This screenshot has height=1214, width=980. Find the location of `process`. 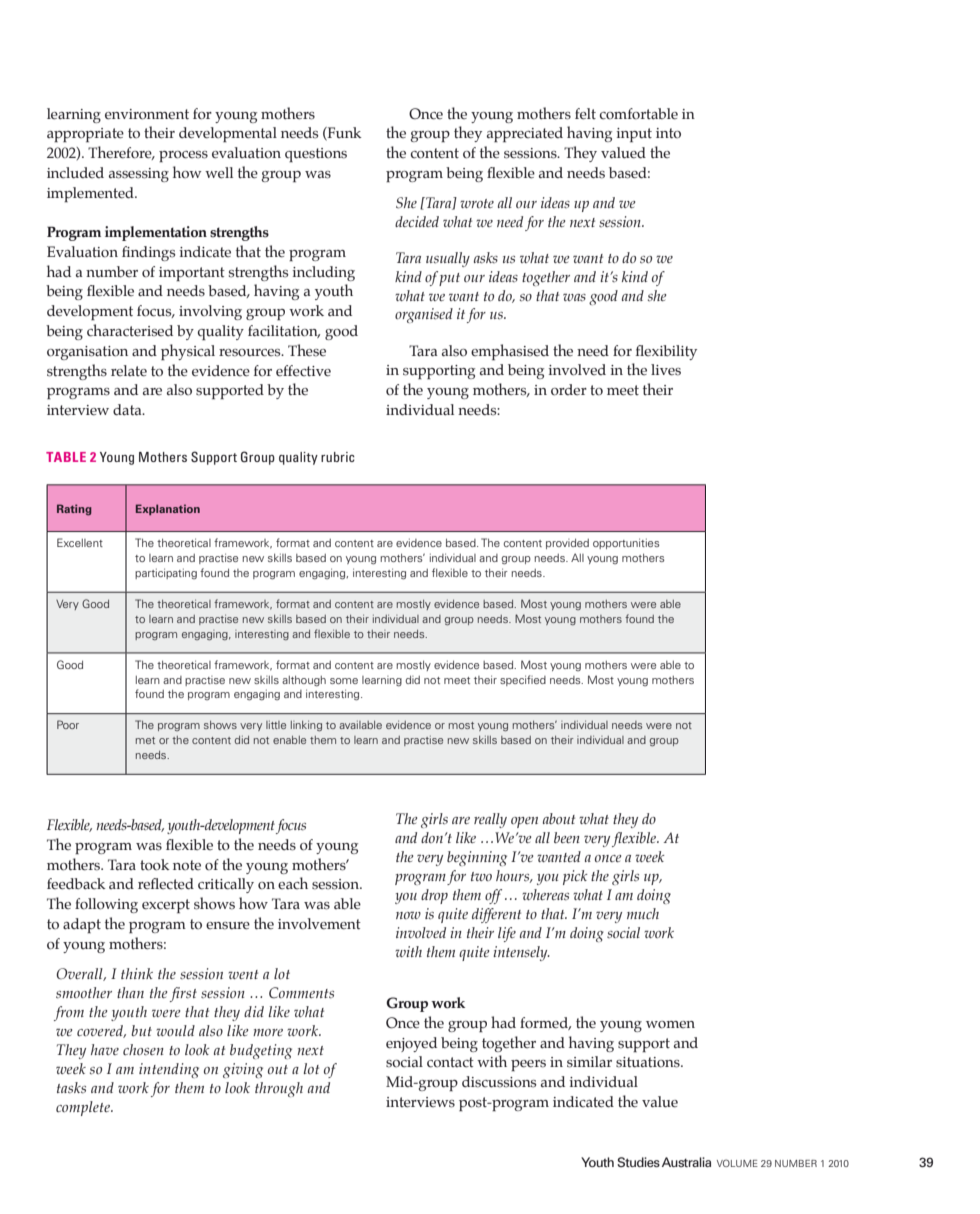

process is located at coordinates (183, 156).
